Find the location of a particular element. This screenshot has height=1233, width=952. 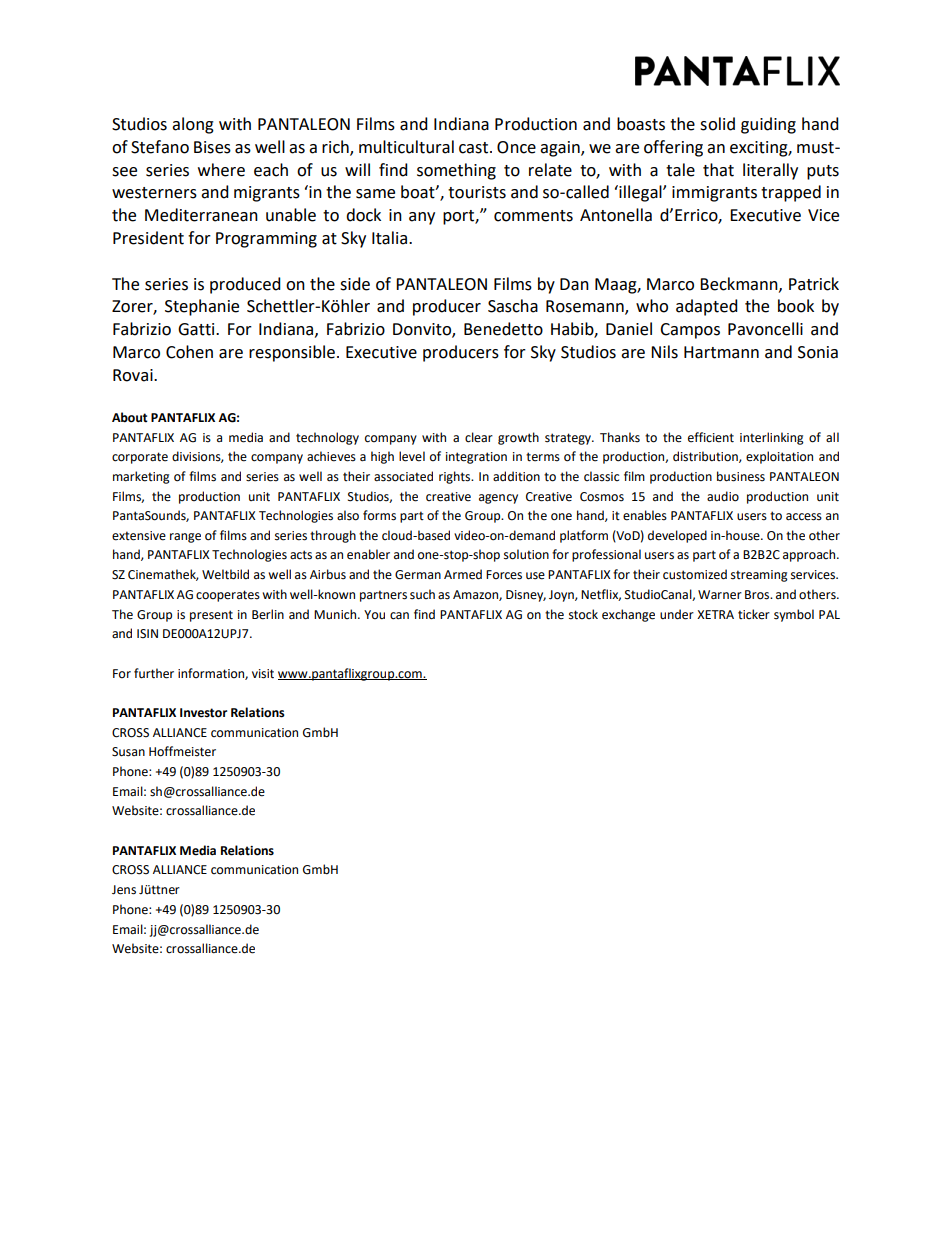

ticker is located at coordinates (754, 614).
